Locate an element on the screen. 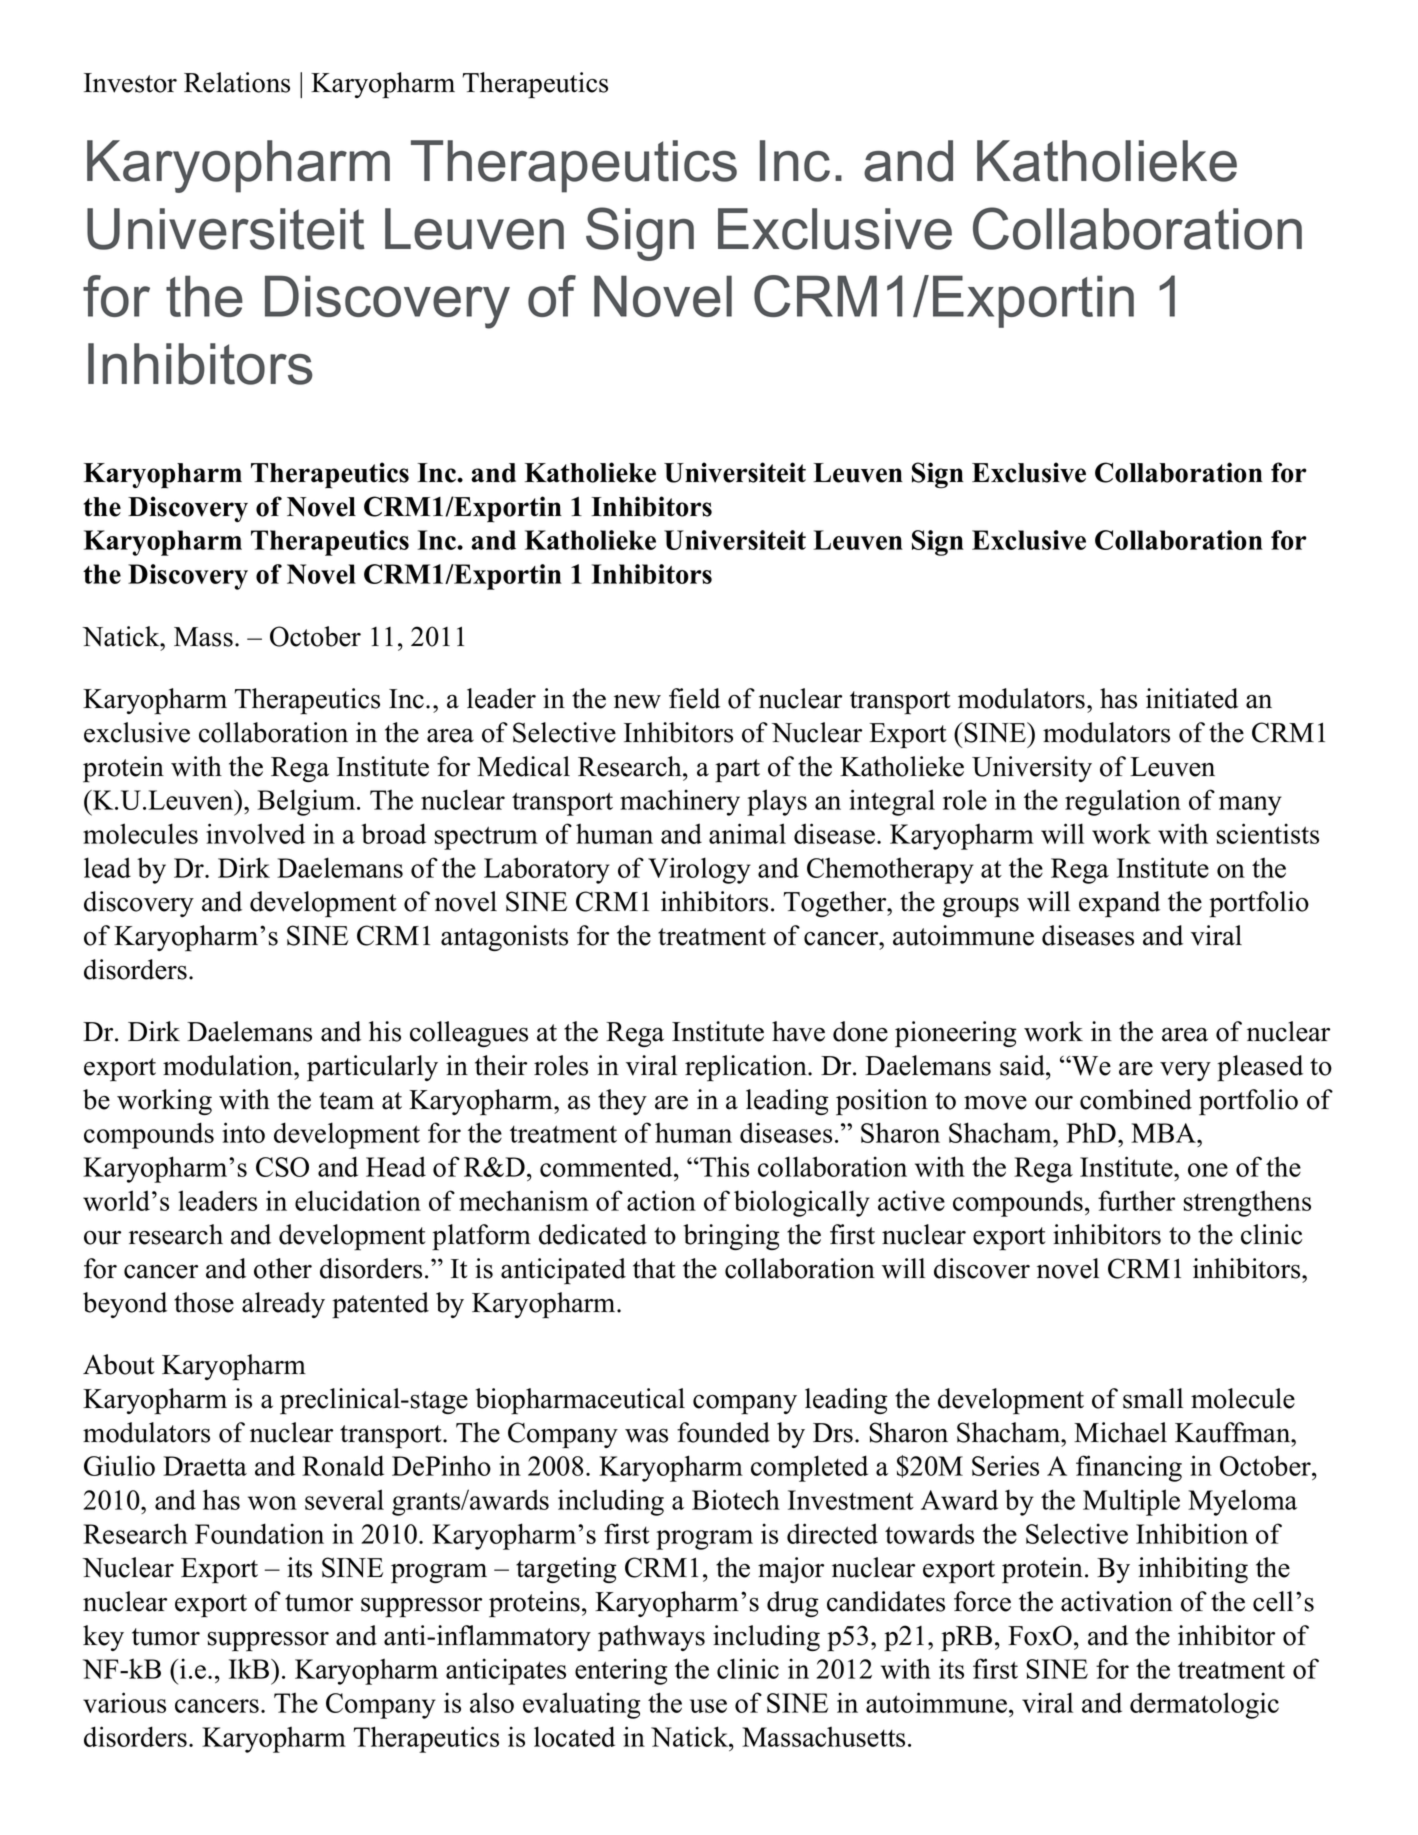  entering is located at coordinates (621, 1671).
